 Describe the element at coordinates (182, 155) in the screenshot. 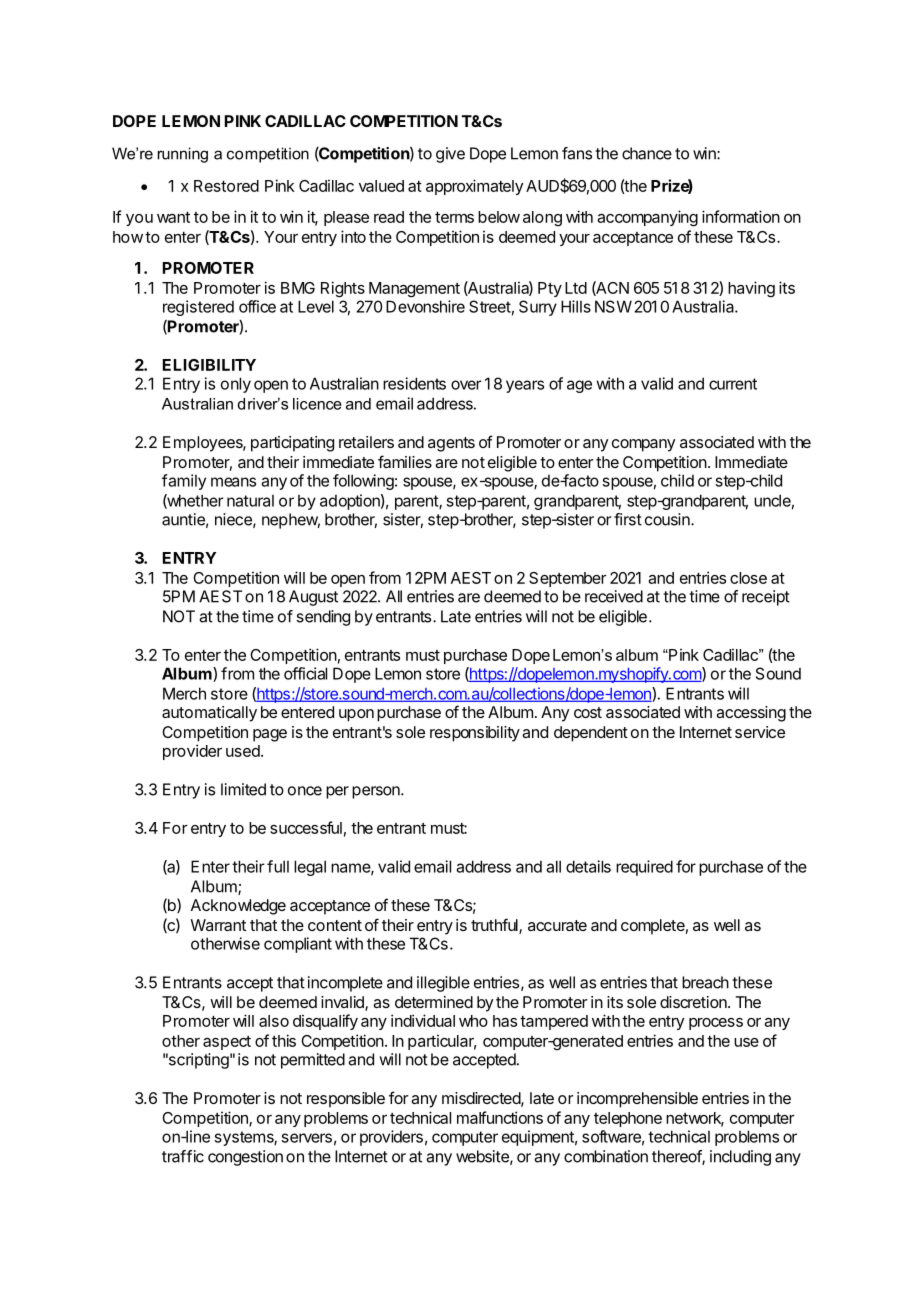

I see `running` at that location.
